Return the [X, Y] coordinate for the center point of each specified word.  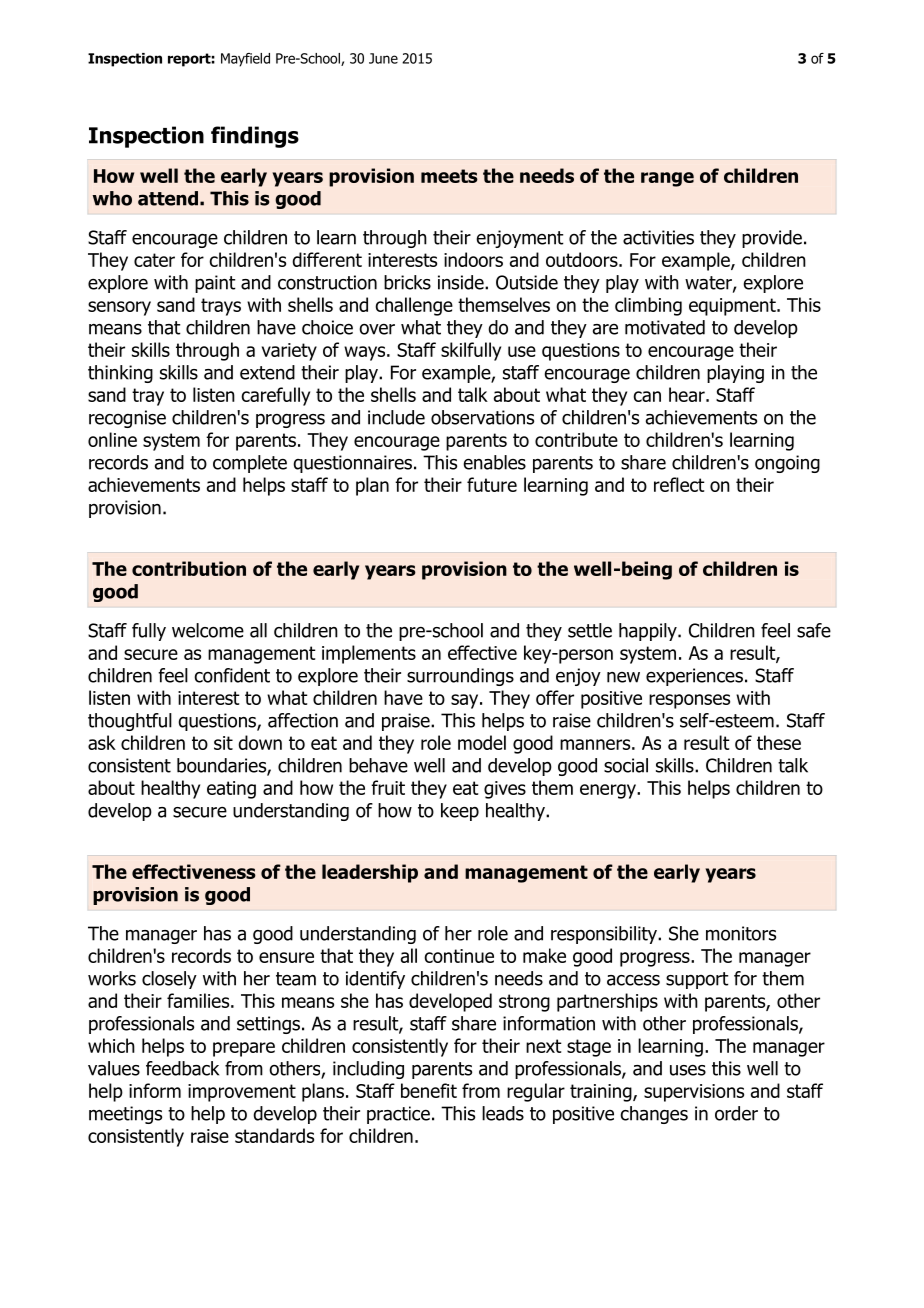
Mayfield [245, 60]
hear [688, 394]
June [383, 58]
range [667, 179]
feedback [182, 1068]
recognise [127, 419]
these [779, 742]
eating [231, 790]
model [482, 742]
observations [482, 417]
